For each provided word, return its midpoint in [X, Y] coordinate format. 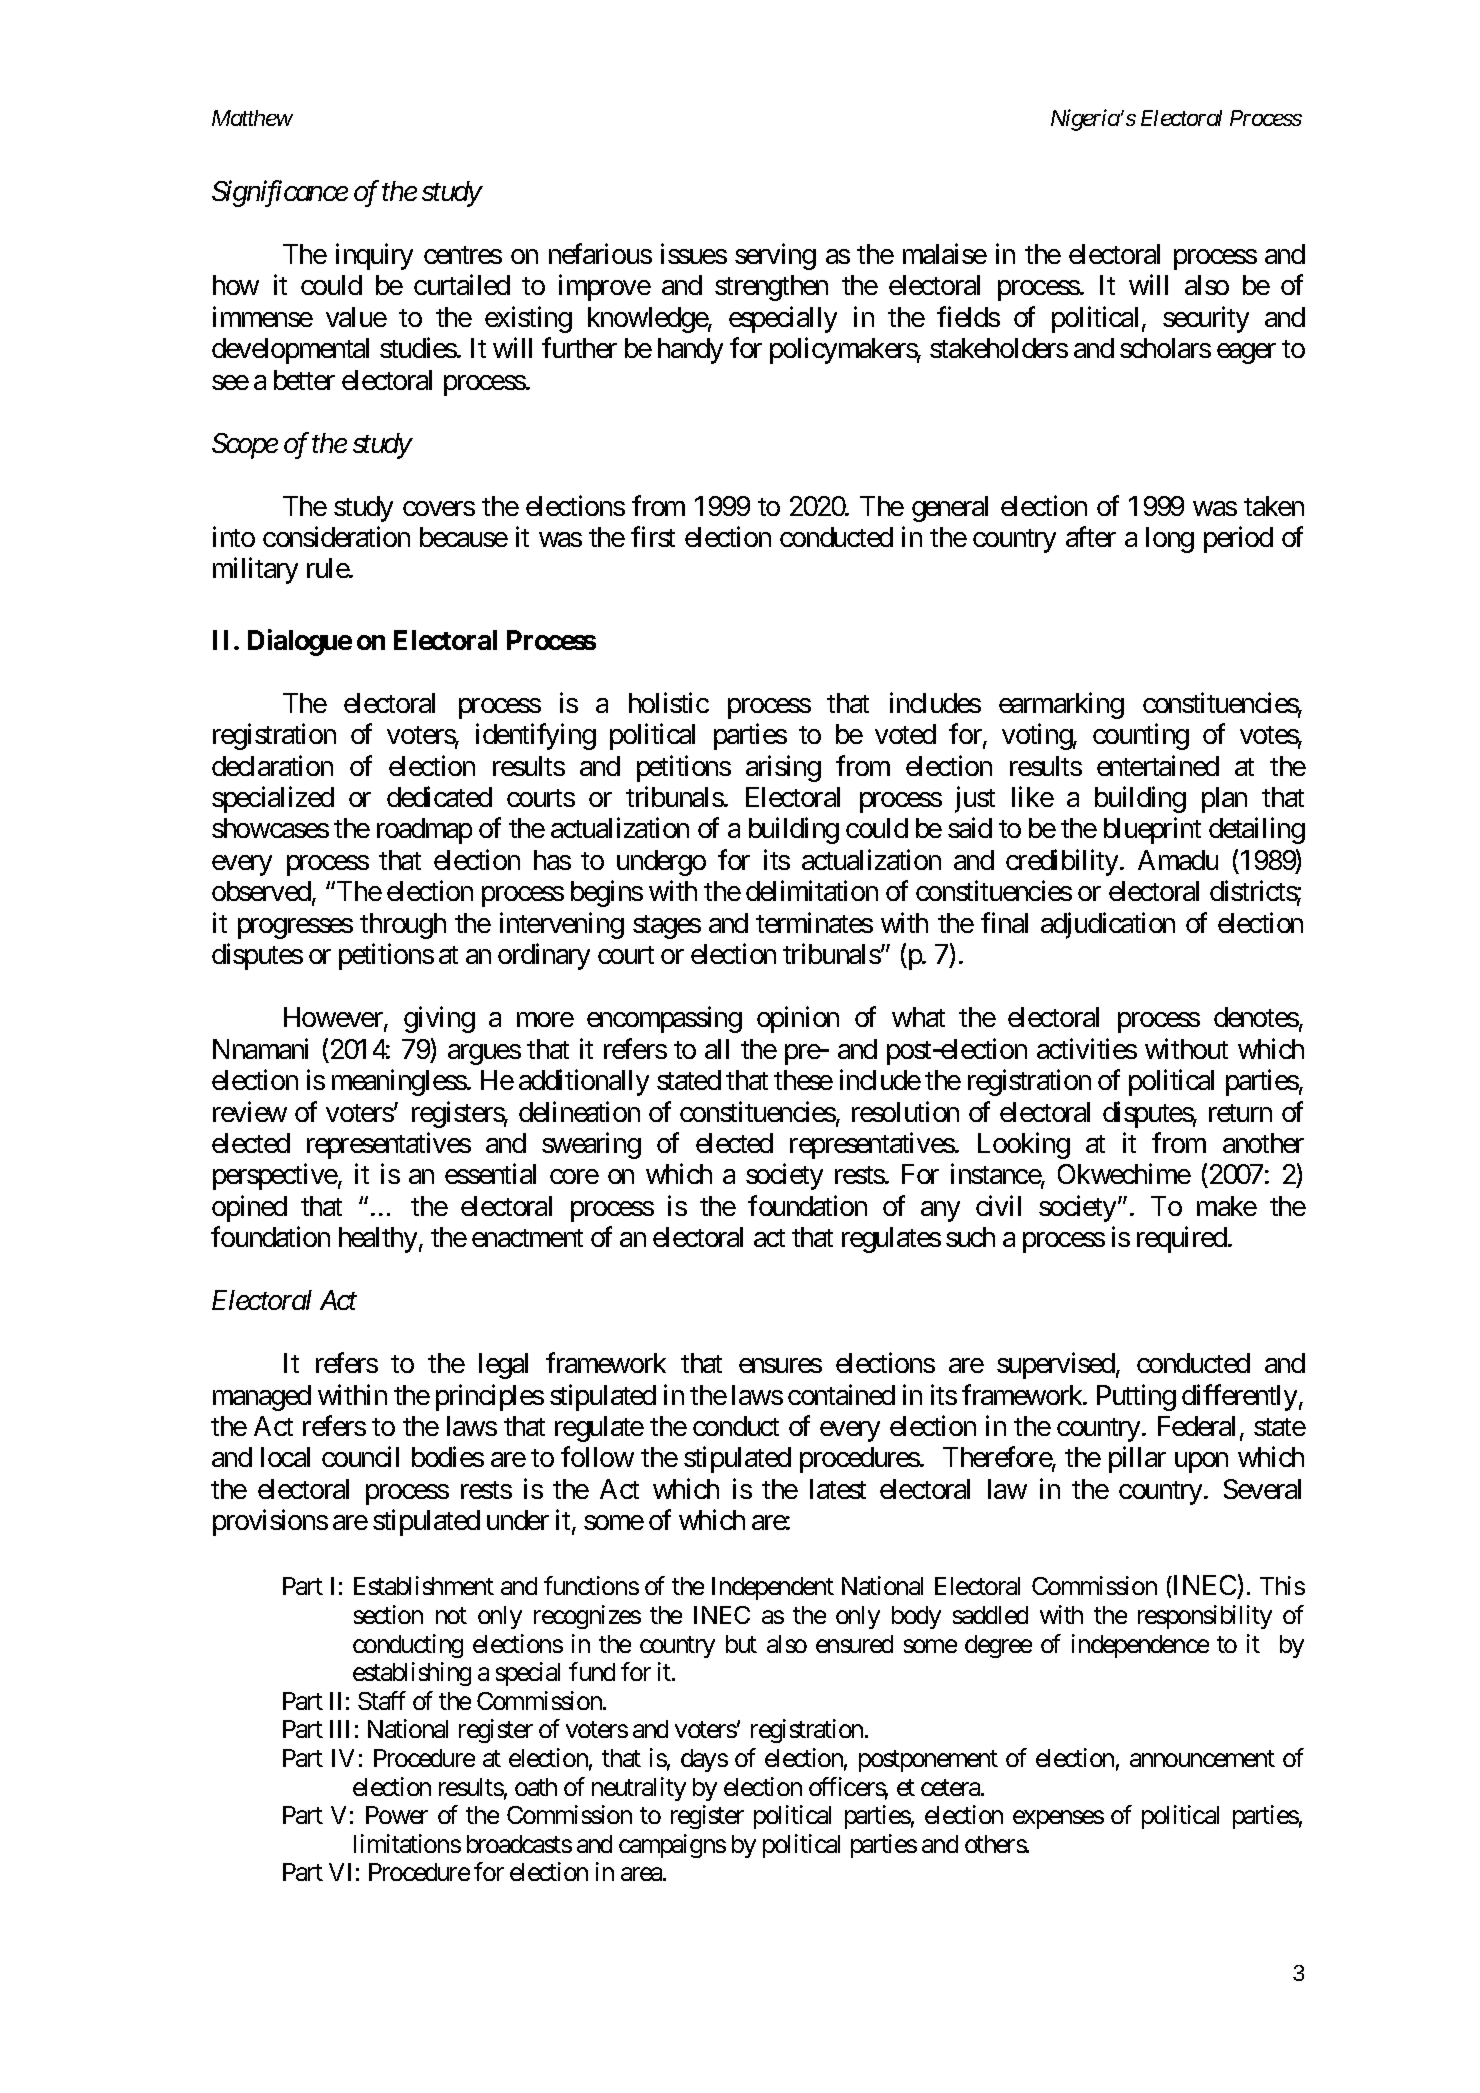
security [1206, 319]
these [803, 1080]
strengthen [771, 288]
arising [783, 768]
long [1170, 540]
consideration [336, 536]
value [356, 317]
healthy [378, 1240]
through [403, 926]
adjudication [1108, 925]
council [360, 1457]
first [653, 536]
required [1183, 1240]
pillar [1137, 1460]
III [339, 1729]
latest [838, 1489]
